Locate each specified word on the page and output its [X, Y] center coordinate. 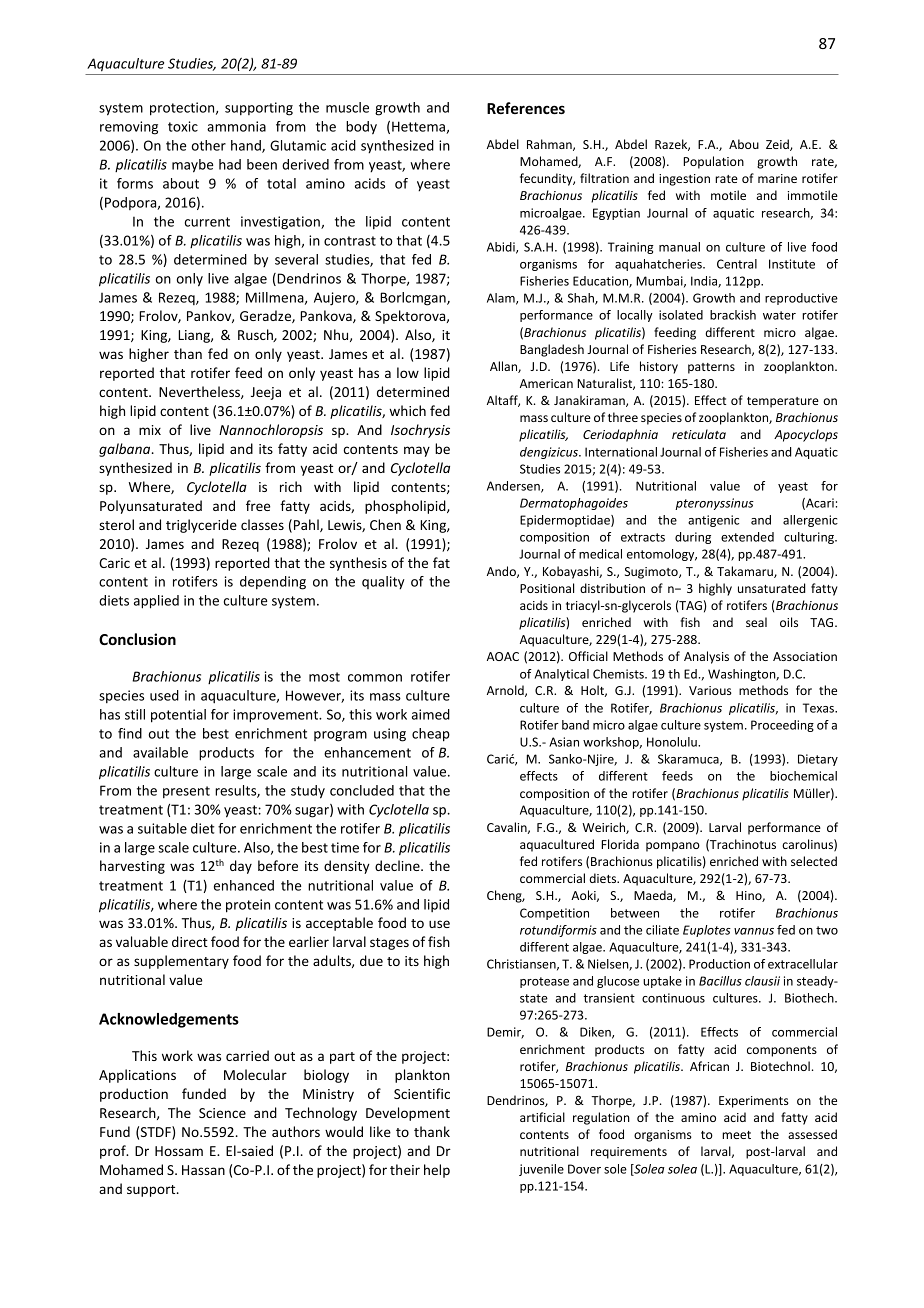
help [437, 1171]
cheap [431, 735]
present [186, 792]
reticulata [699, 434]
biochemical [803, 776]
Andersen [514, 487]
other [209, 145]
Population [713, 162]
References [526, 108]
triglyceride [201, 526]
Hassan [203, 1170]
